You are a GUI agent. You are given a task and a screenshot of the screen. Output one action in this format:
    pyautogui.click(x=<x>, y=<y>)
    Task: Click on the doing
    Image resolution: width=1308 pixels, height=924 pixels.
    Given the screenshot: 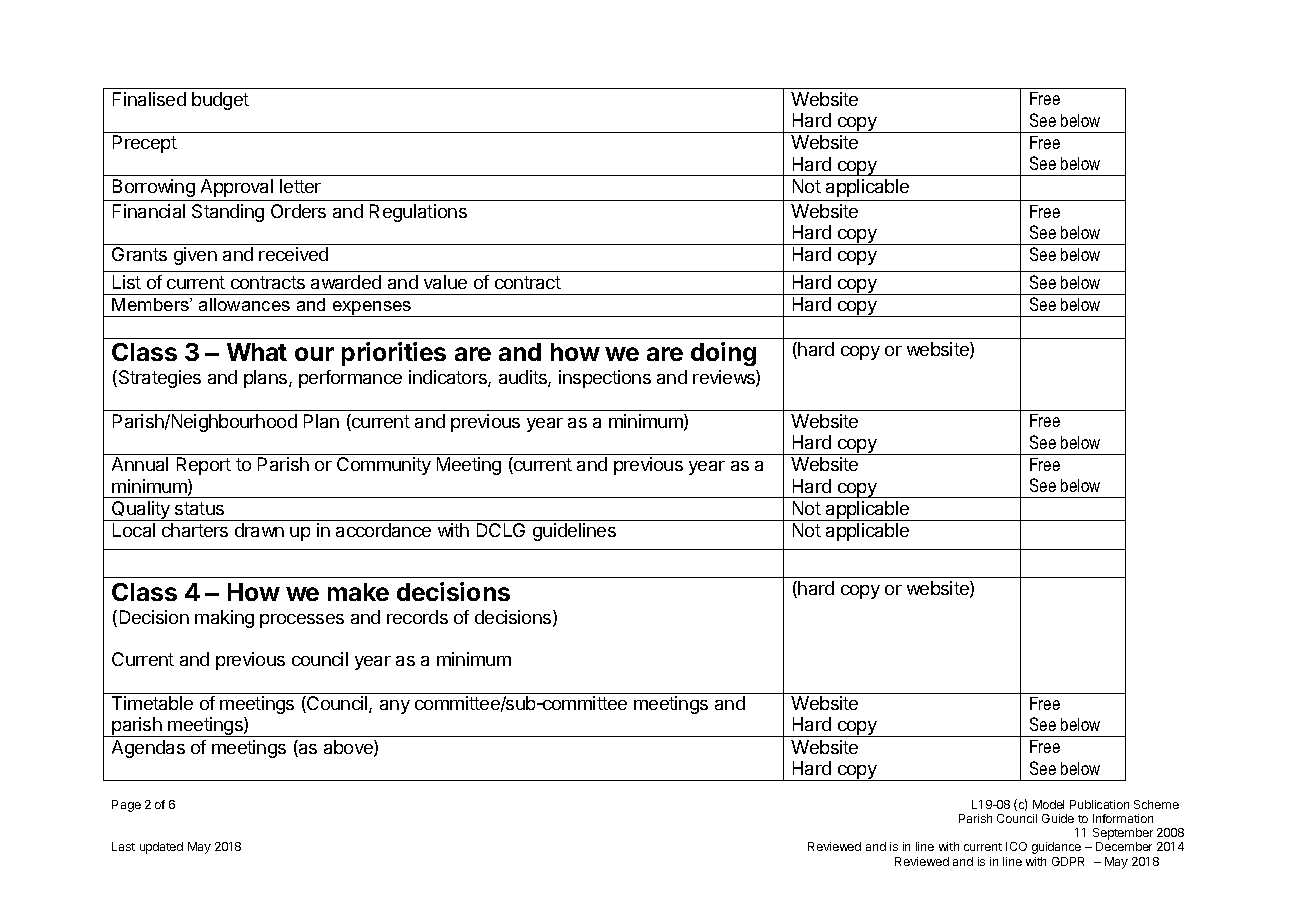 What is the action you would take?
    pyautogui.click(x=723, y=354)
